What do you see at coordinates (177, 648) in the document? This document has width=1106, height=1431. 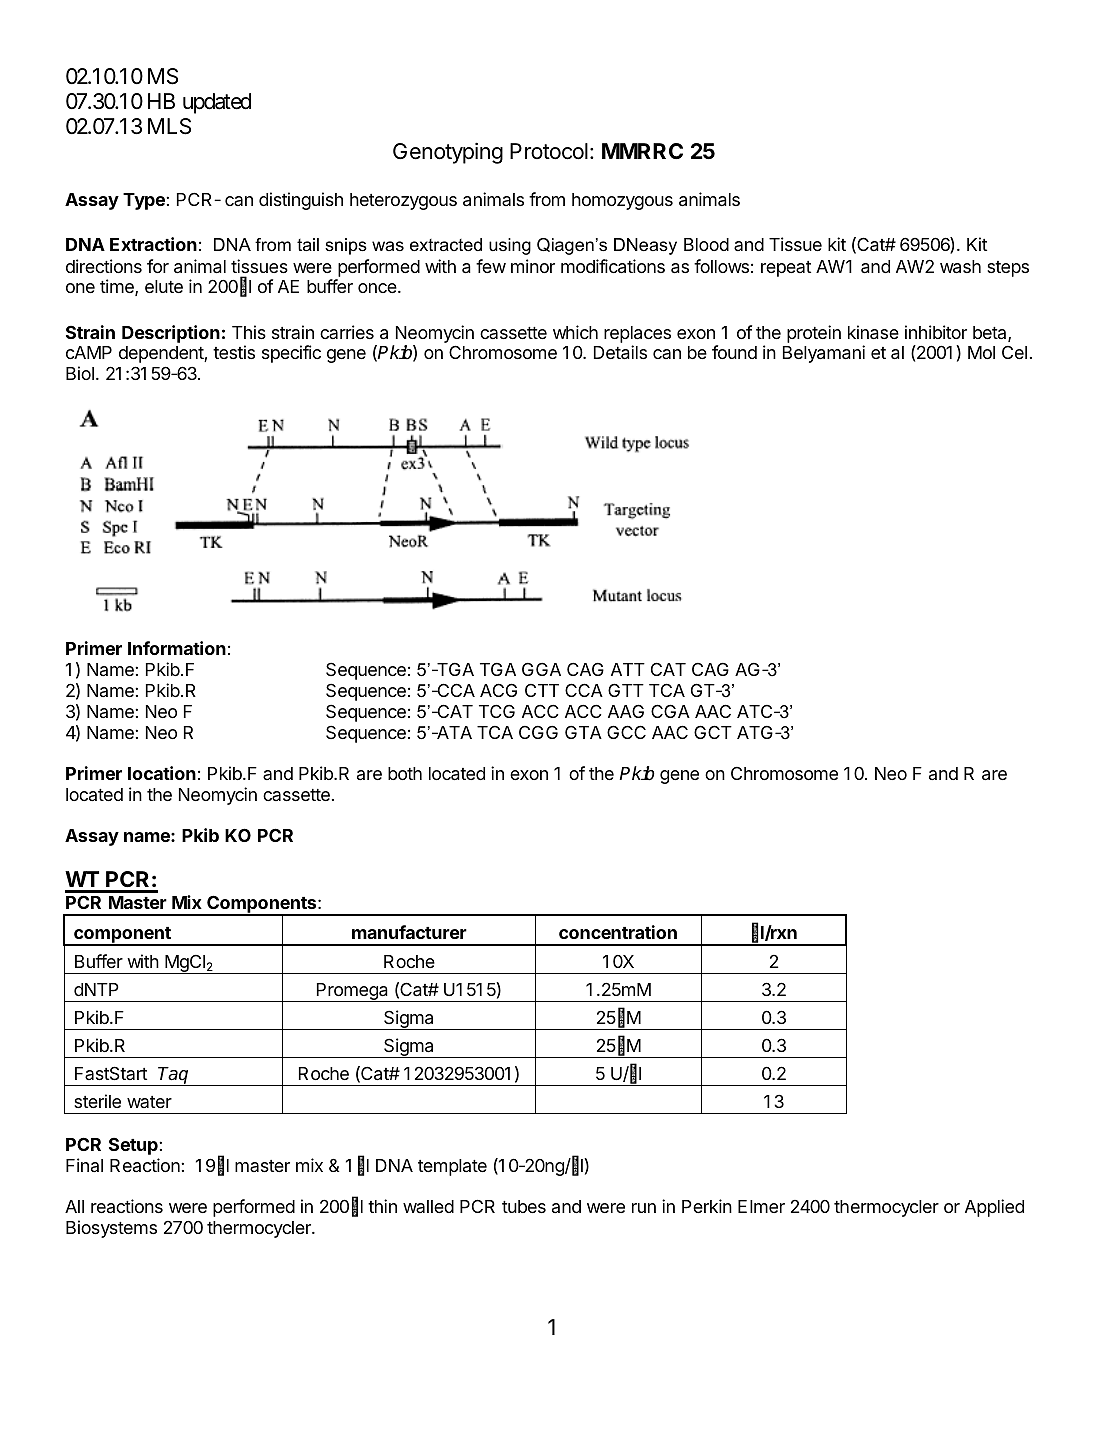 I see `Information` at bounding box center [177, 648].
